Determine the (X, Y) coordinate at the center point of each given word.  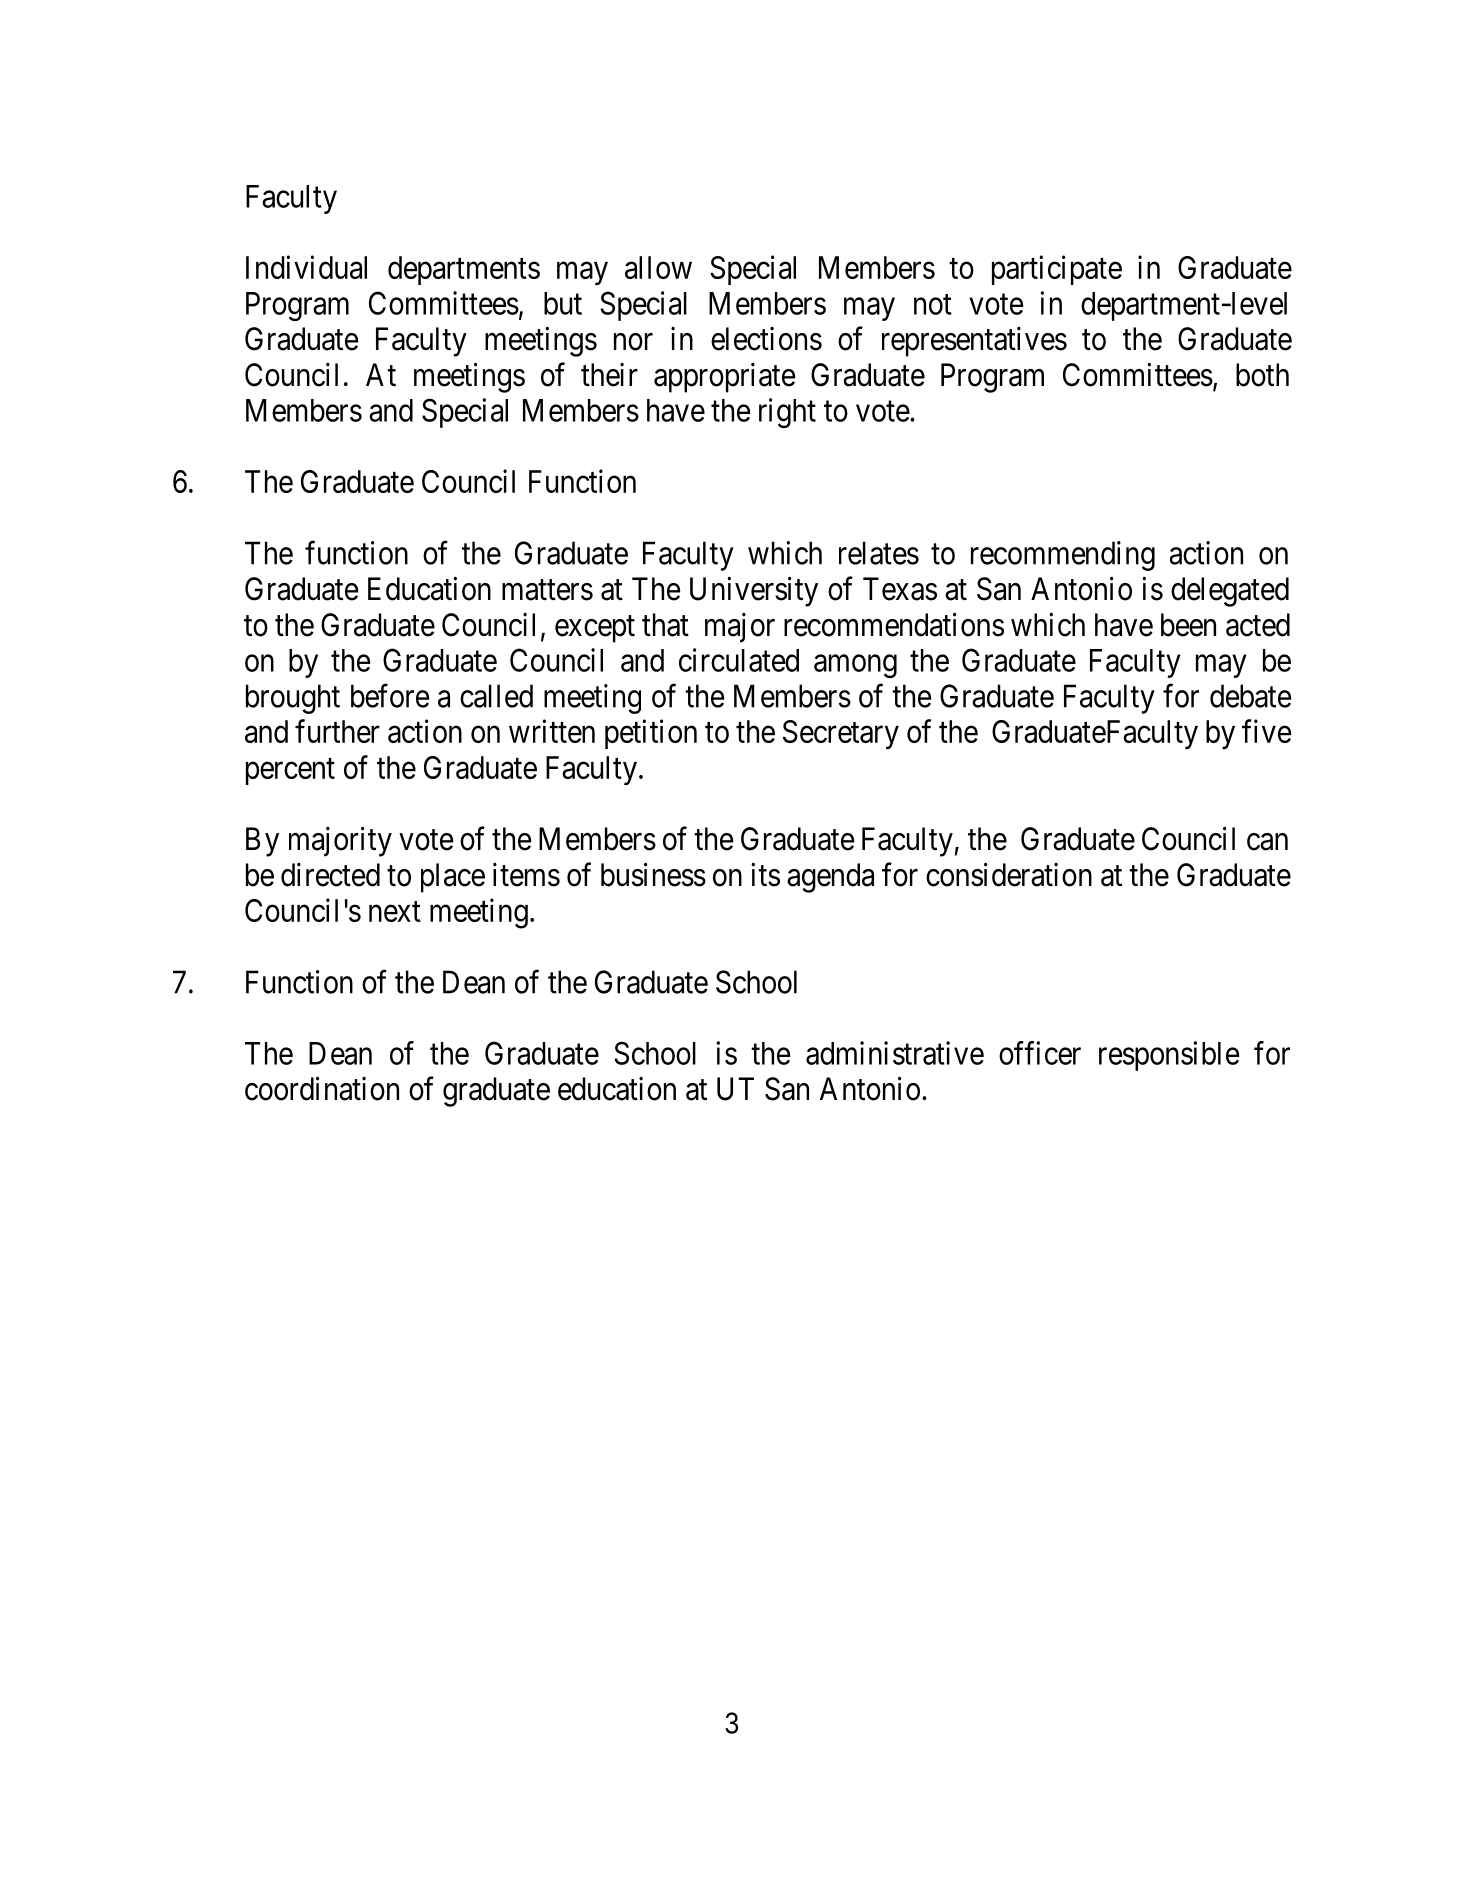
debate (1250, 696)
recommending (1063, 556)
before (390, 696)
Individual (306, 267)
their (609, 375)
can (1267, 842)
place (453, 878)
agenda (830, 878)
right (787, 413)
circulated (739, 660)
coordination (322, 1088)
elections (766, 339)
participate (1057, 270)
